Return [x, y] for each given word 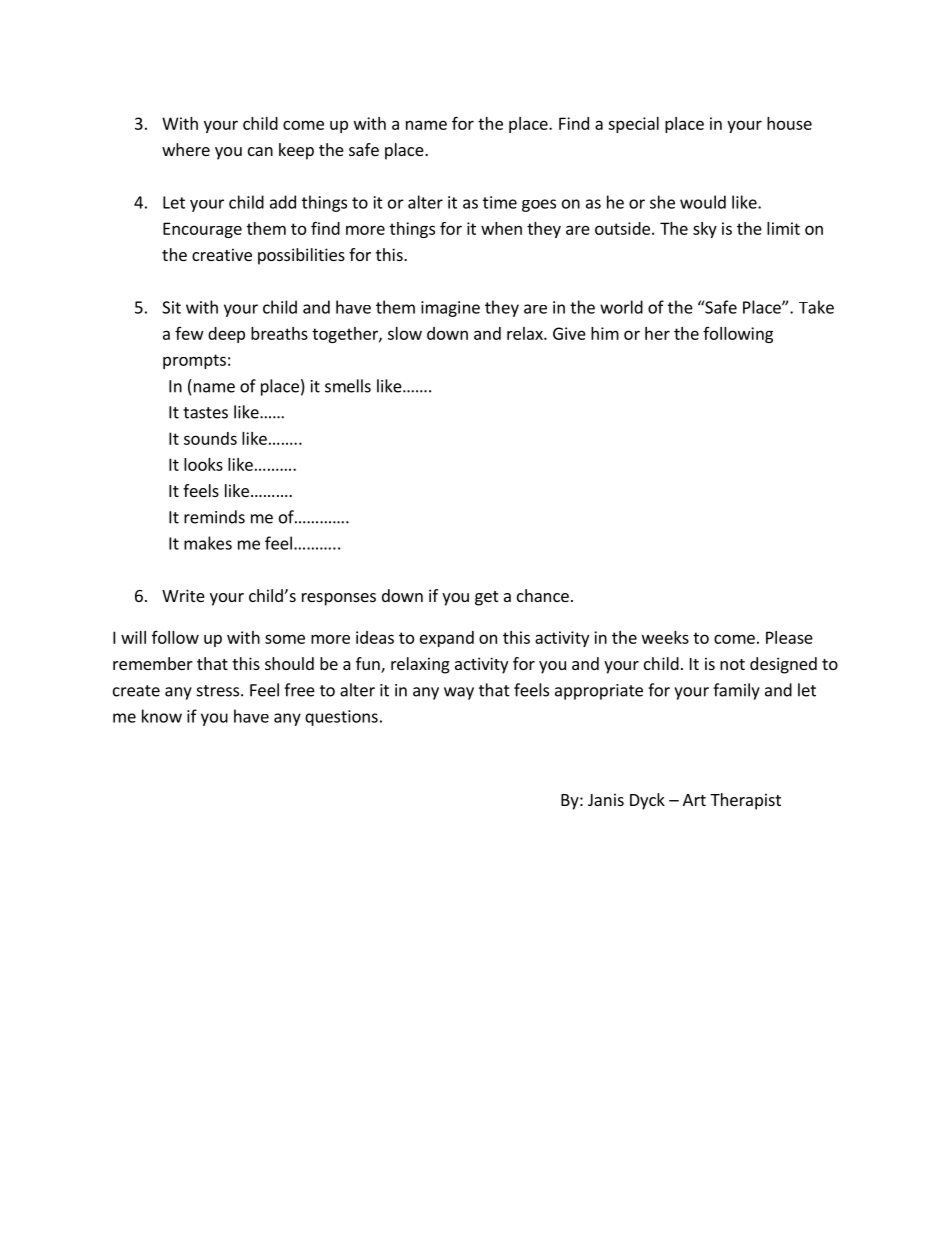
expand [447, 639]
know [162, 716]
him [605, 333]
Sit [171, 307]
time [500, 202]
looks [203, 464]
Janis [606, 799]
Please [789, 637]
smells [348, 386]
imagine [450, 309]
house [789, 123]
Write [183, 595]
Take [816, 307]
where [186, 149]
